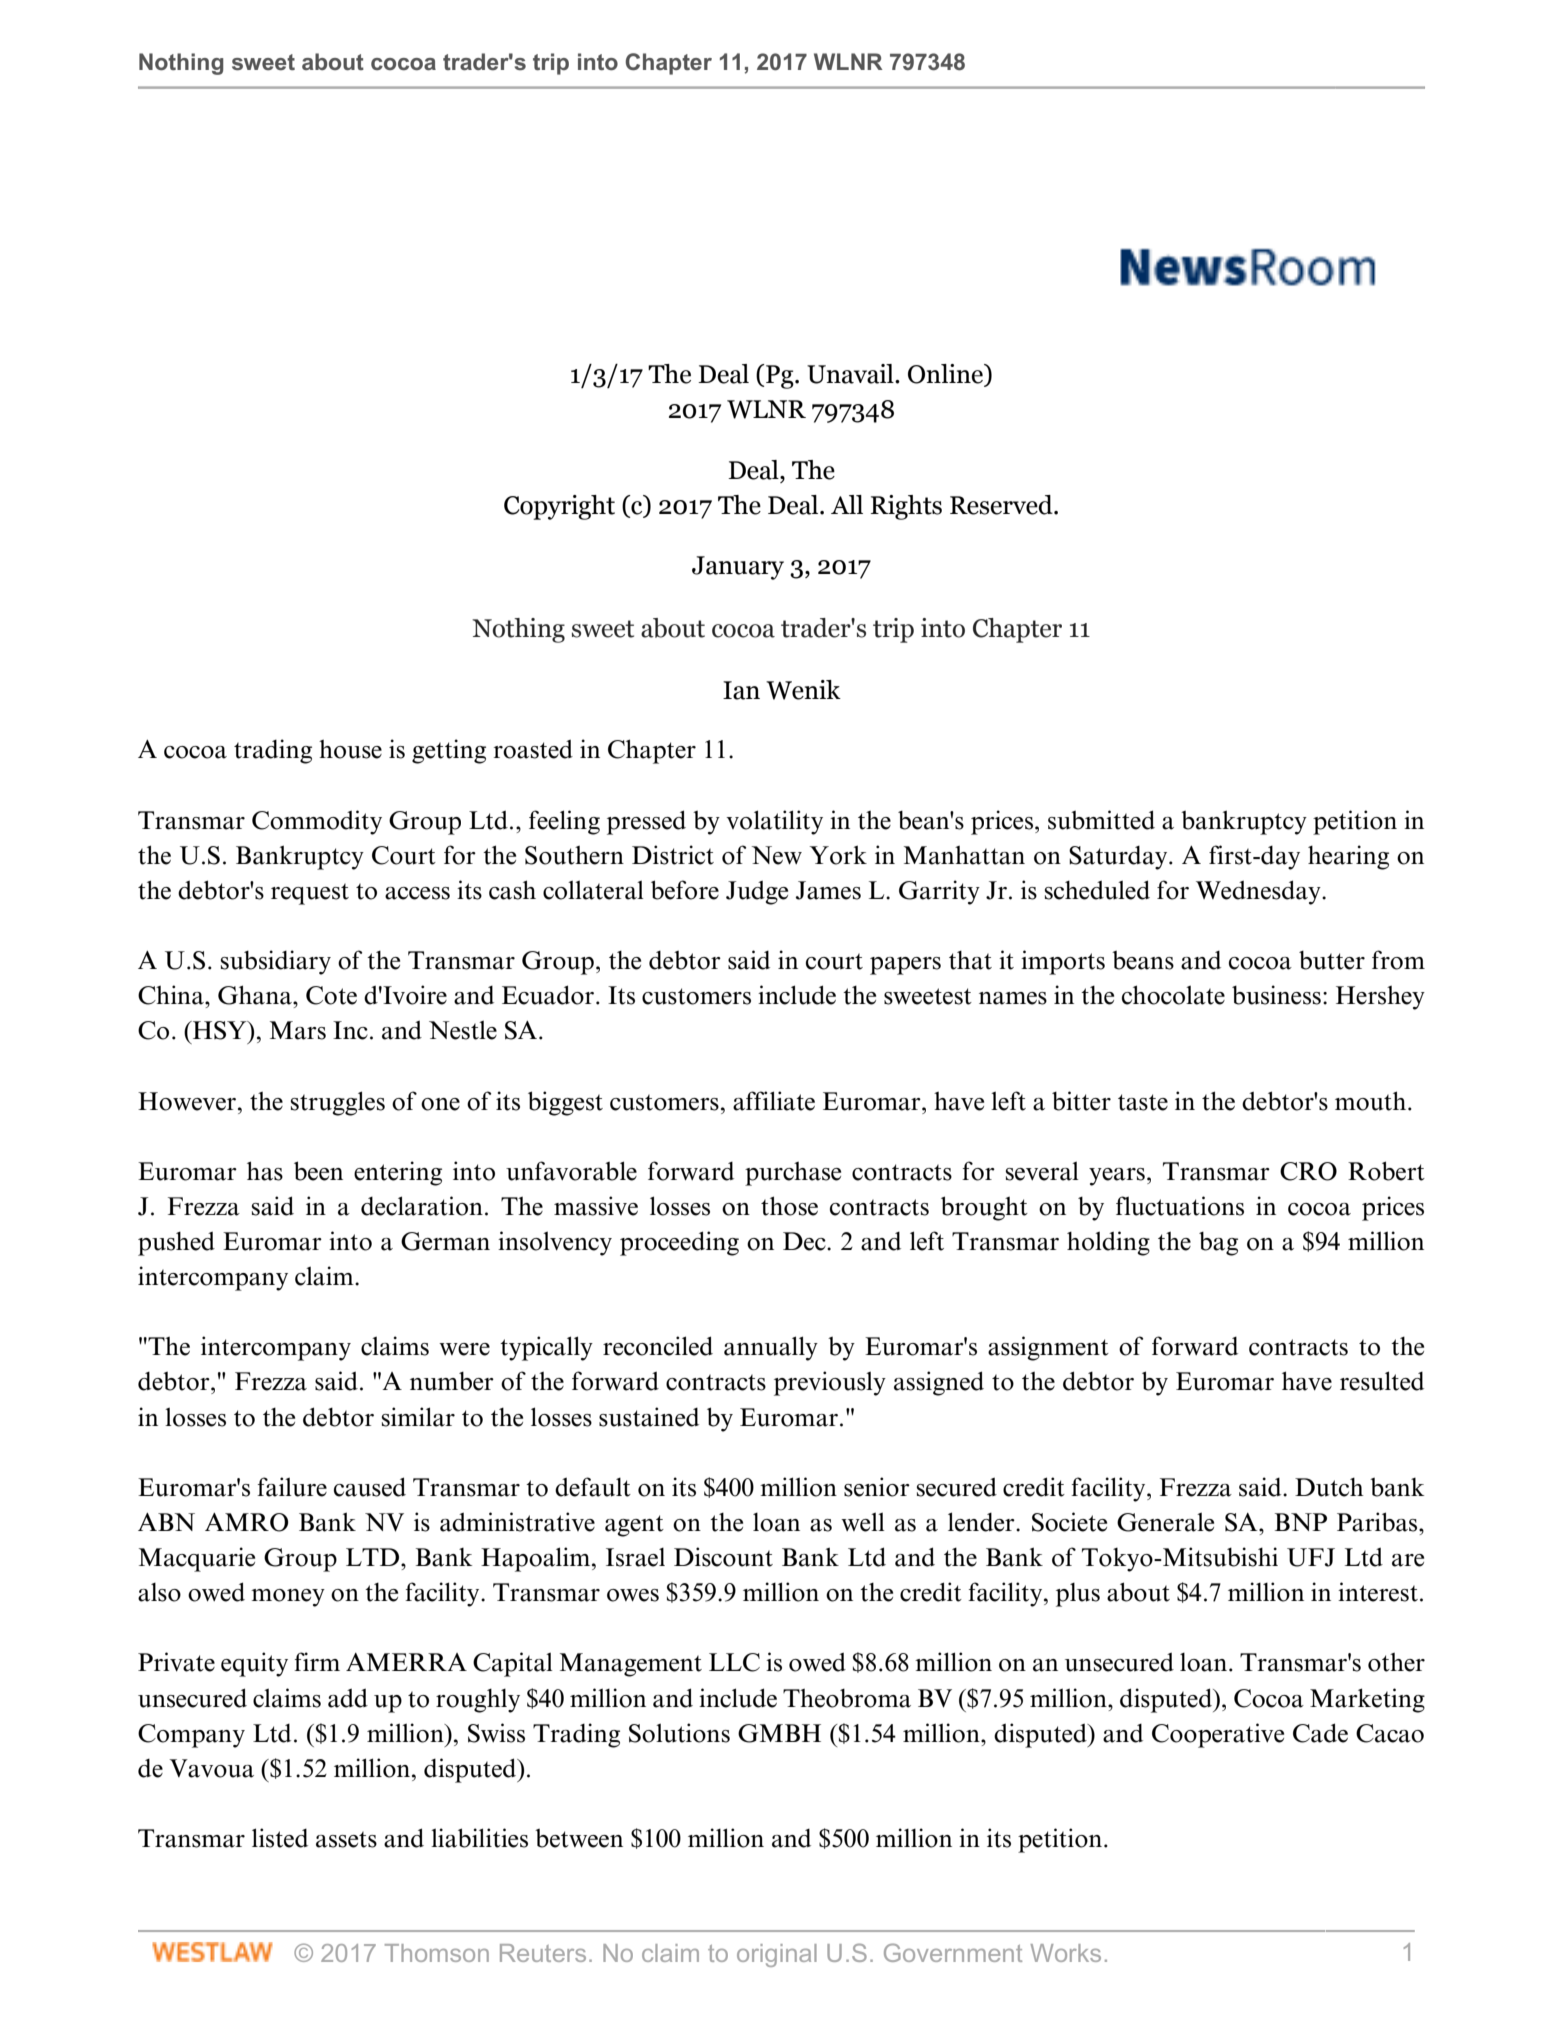 The image size is (1563, 2023). What do you see at coordinates (947, 375) in the page?
I see `Online` at bounding box center [947, 375].
